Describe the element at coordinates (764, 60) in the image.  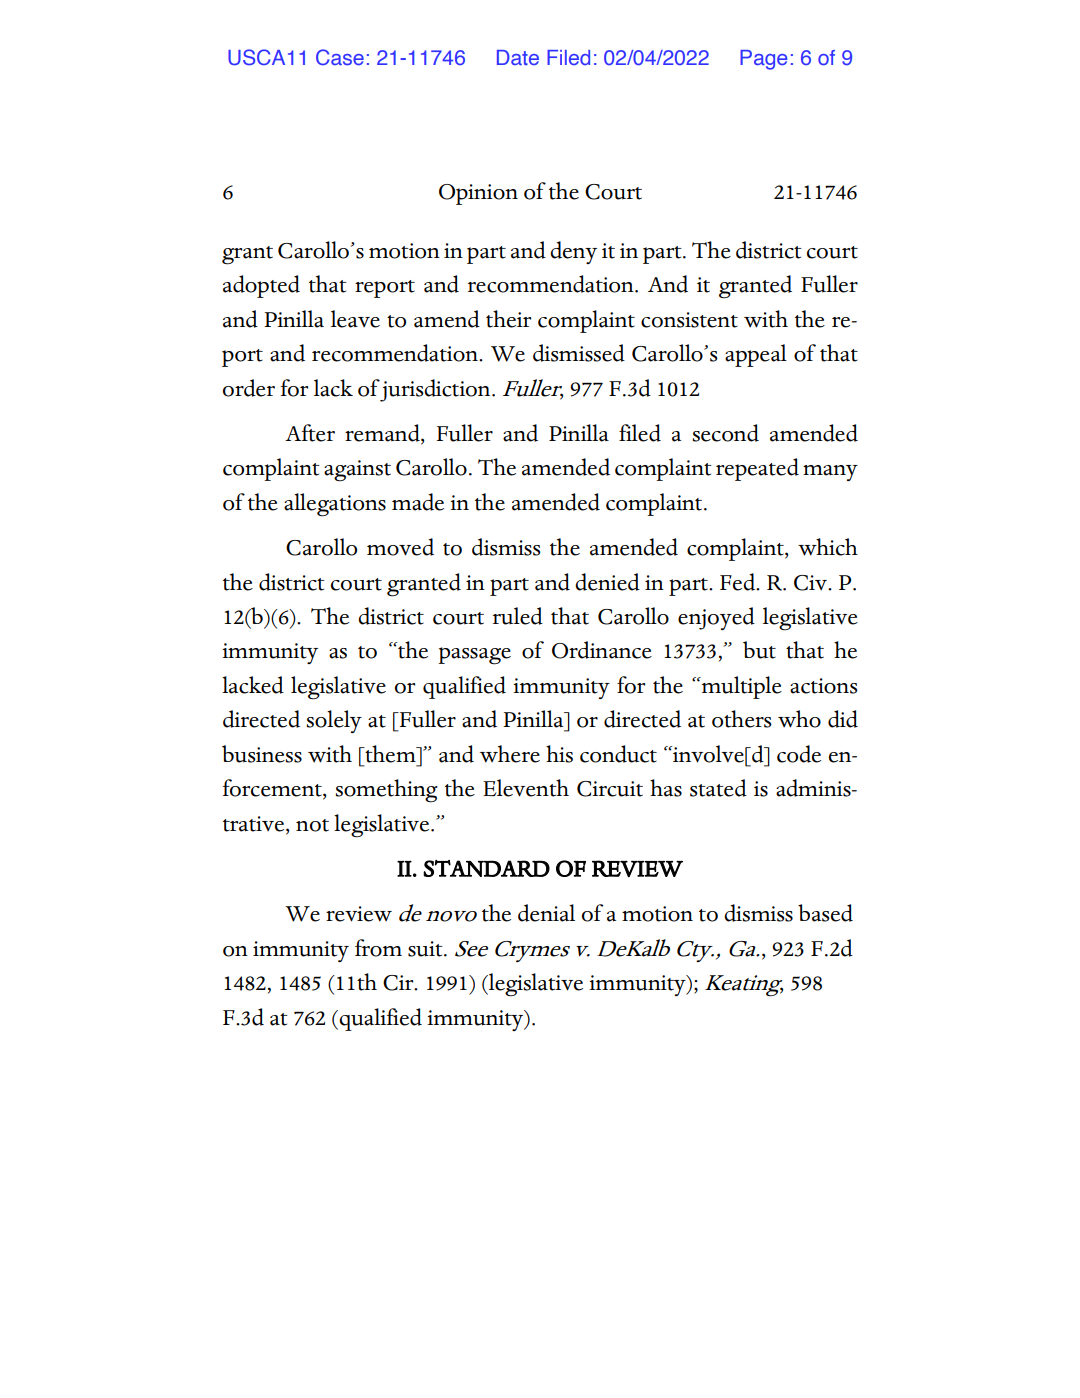
I see `Page` at that location.
